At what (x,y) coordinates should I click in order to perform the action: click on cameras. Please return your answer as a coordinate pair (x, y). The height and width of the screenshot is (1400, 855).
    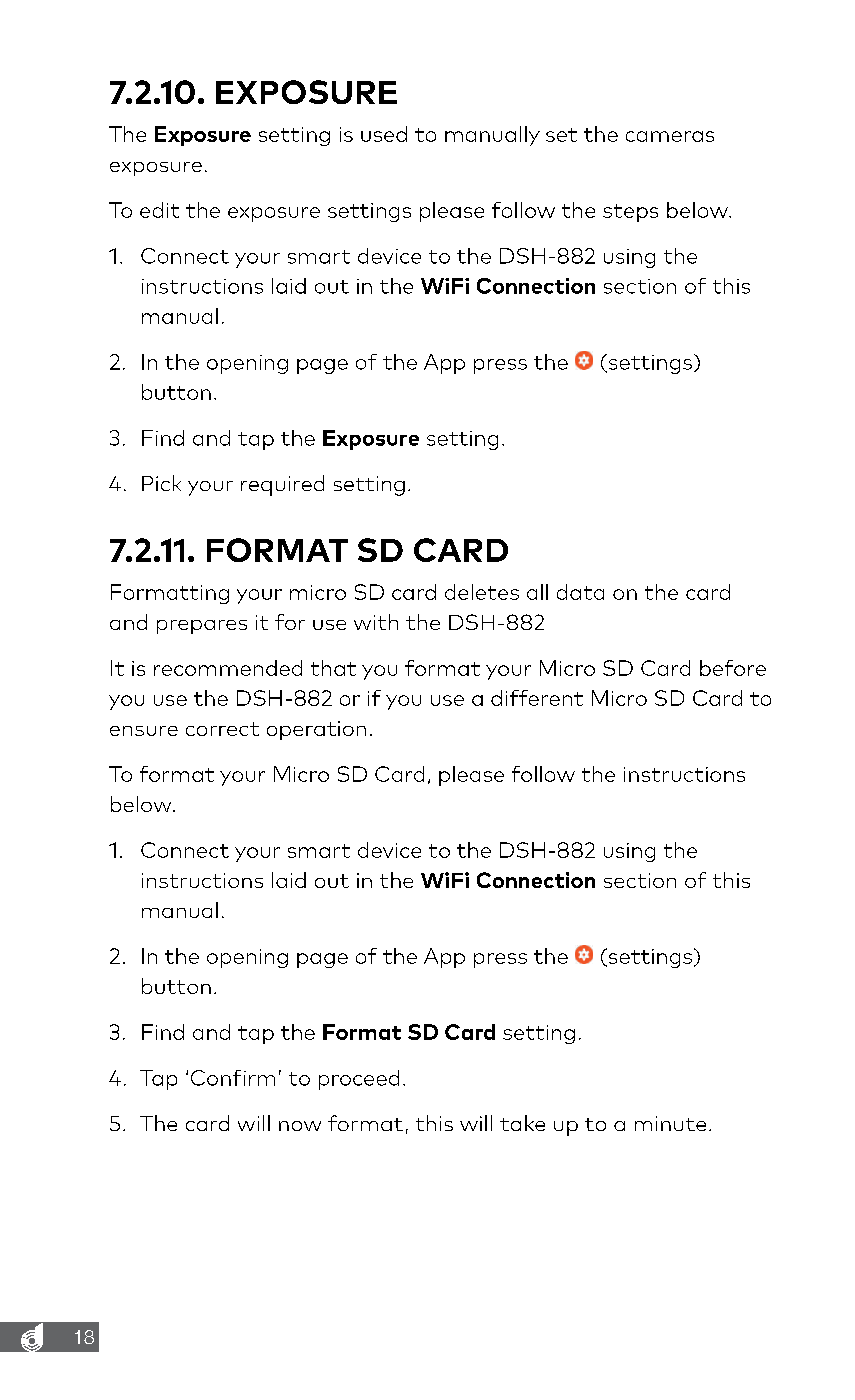
    Looking at the image, I should click on (670, 136).
